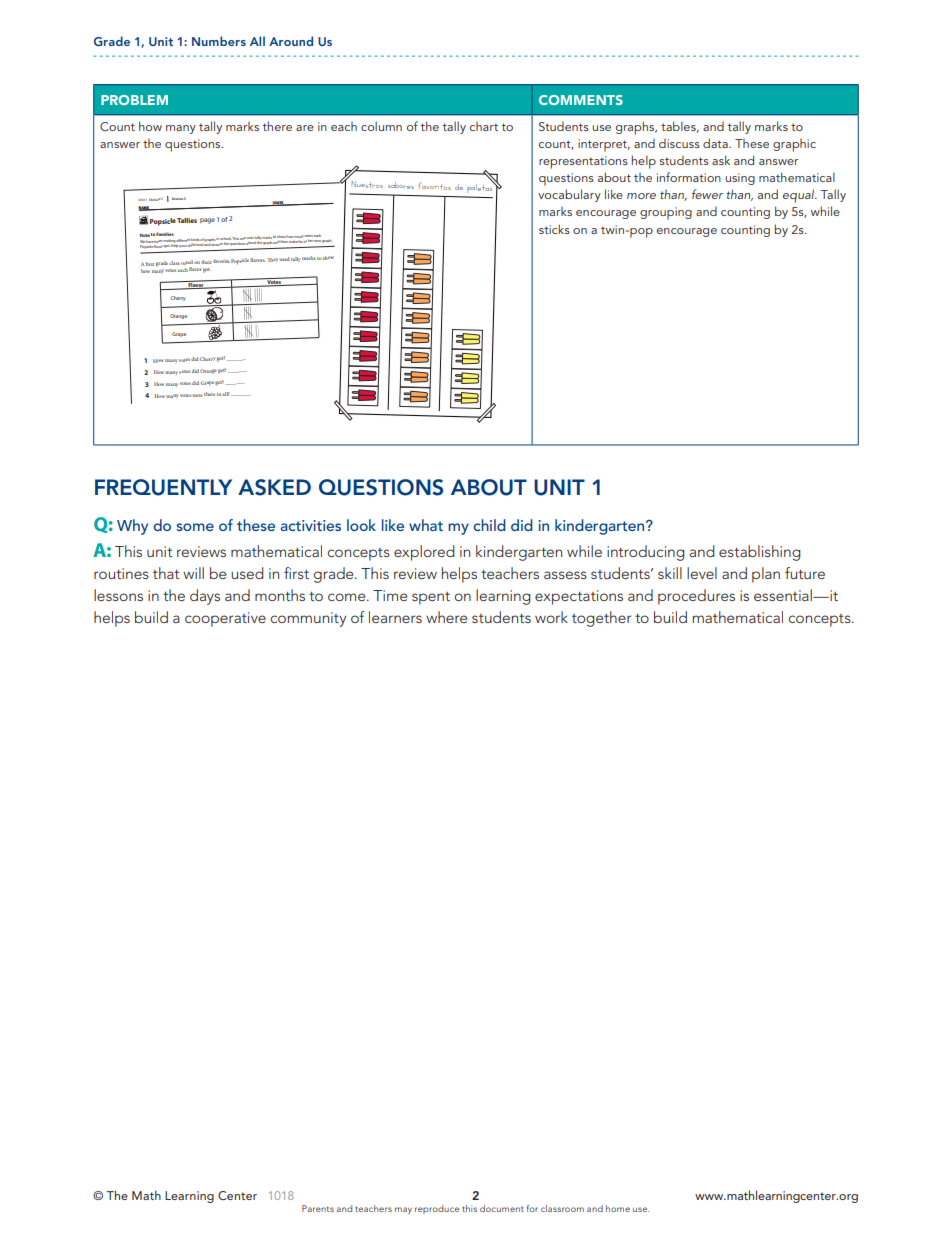 Image resolution: width=952 pixels, height=1233 pixels. Describe the element at coordinates (318, 1208) in the screenshot. I see `Parents` at that location.
